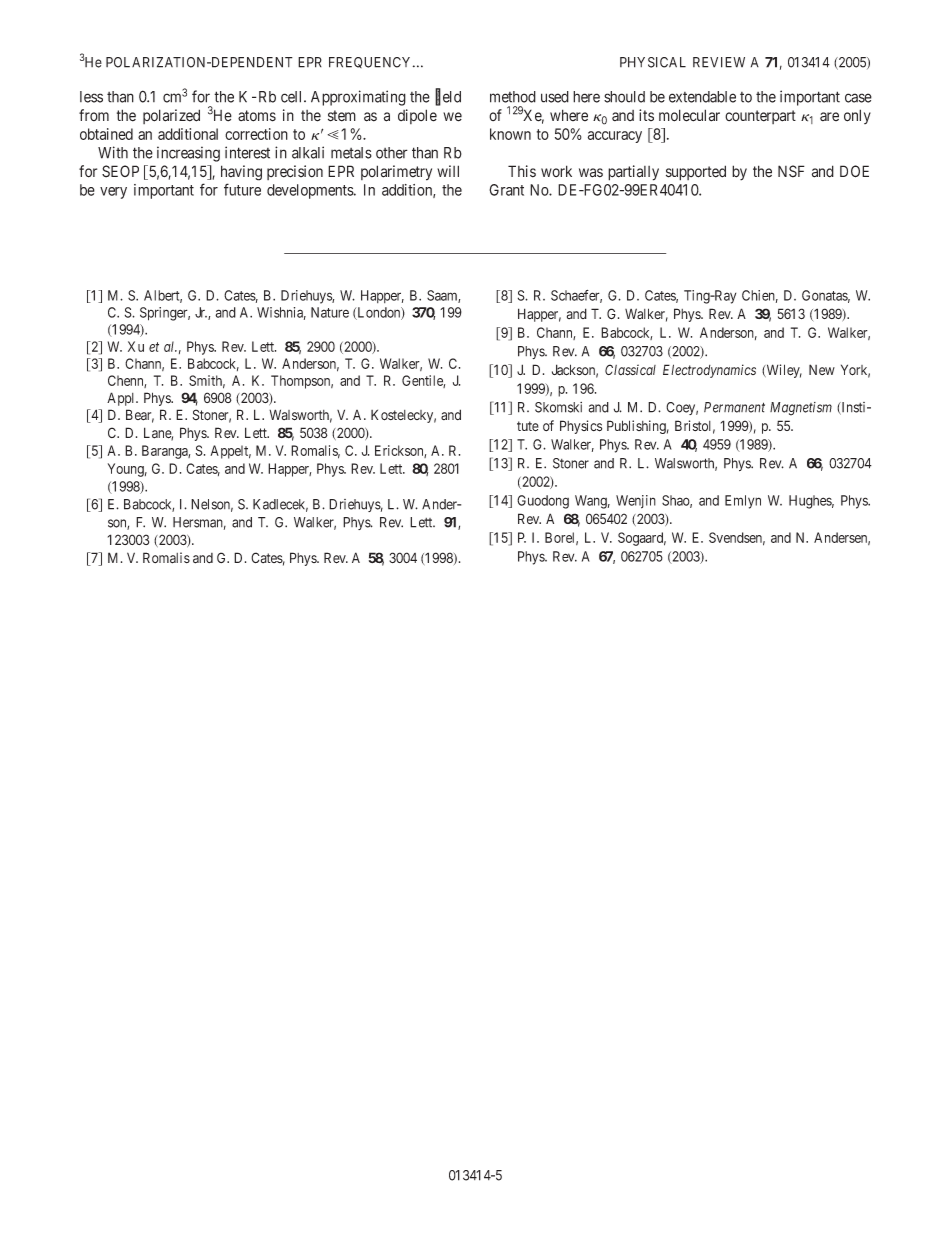  Describe the element at coordinates (734, 407) in the image. I see `Permanent` at that location.
